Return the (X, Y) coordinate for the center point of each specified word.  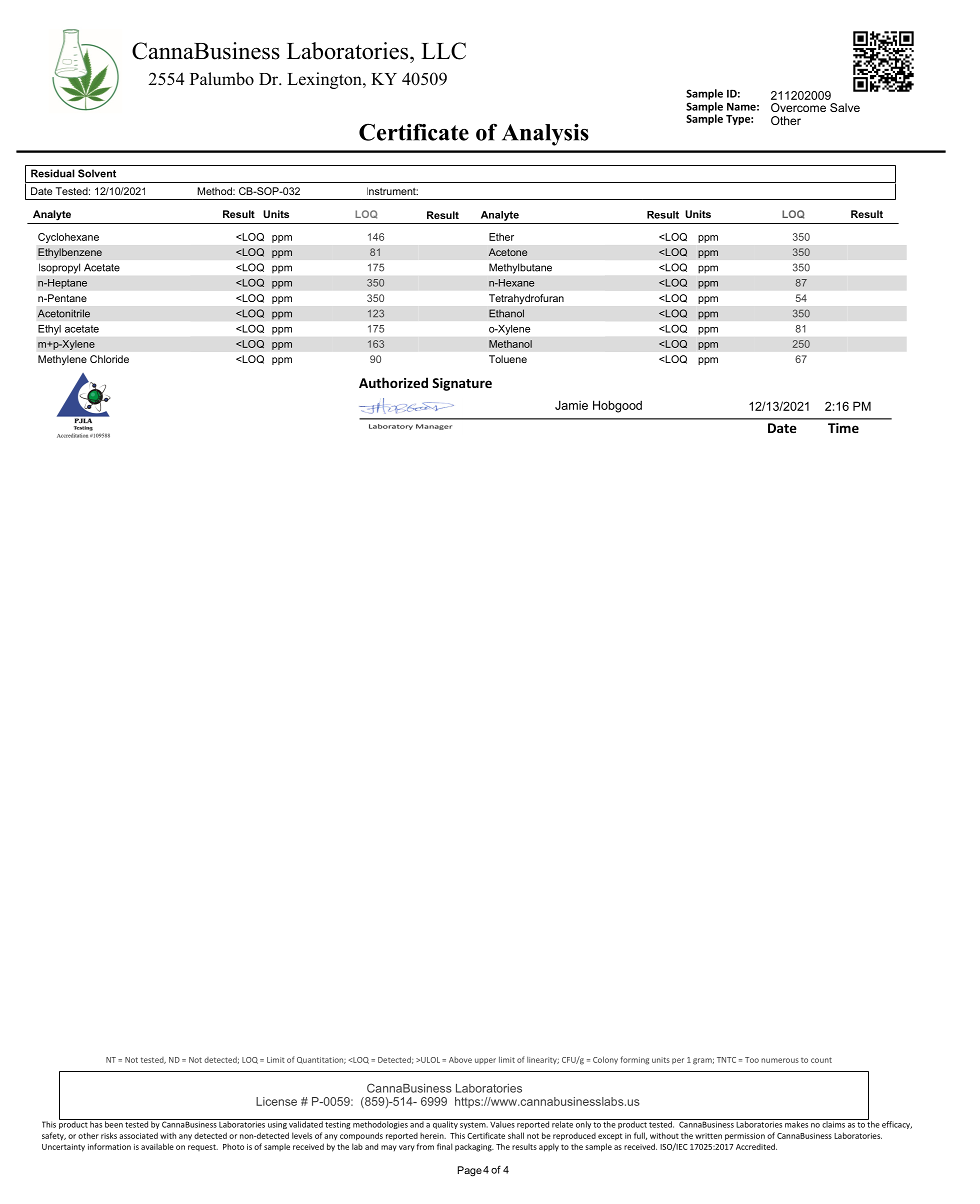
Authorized (393, 382)
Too (752, 1060)
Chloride (109, 359)
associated (138, 1135)
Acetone (508, 252)
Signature (462, 384)
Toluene (508, 359)
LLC (443, 51)
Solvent (97, 173)
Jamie (571, 405)
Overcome (798, 107)
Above (460, 1060)
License (276, 1101)
